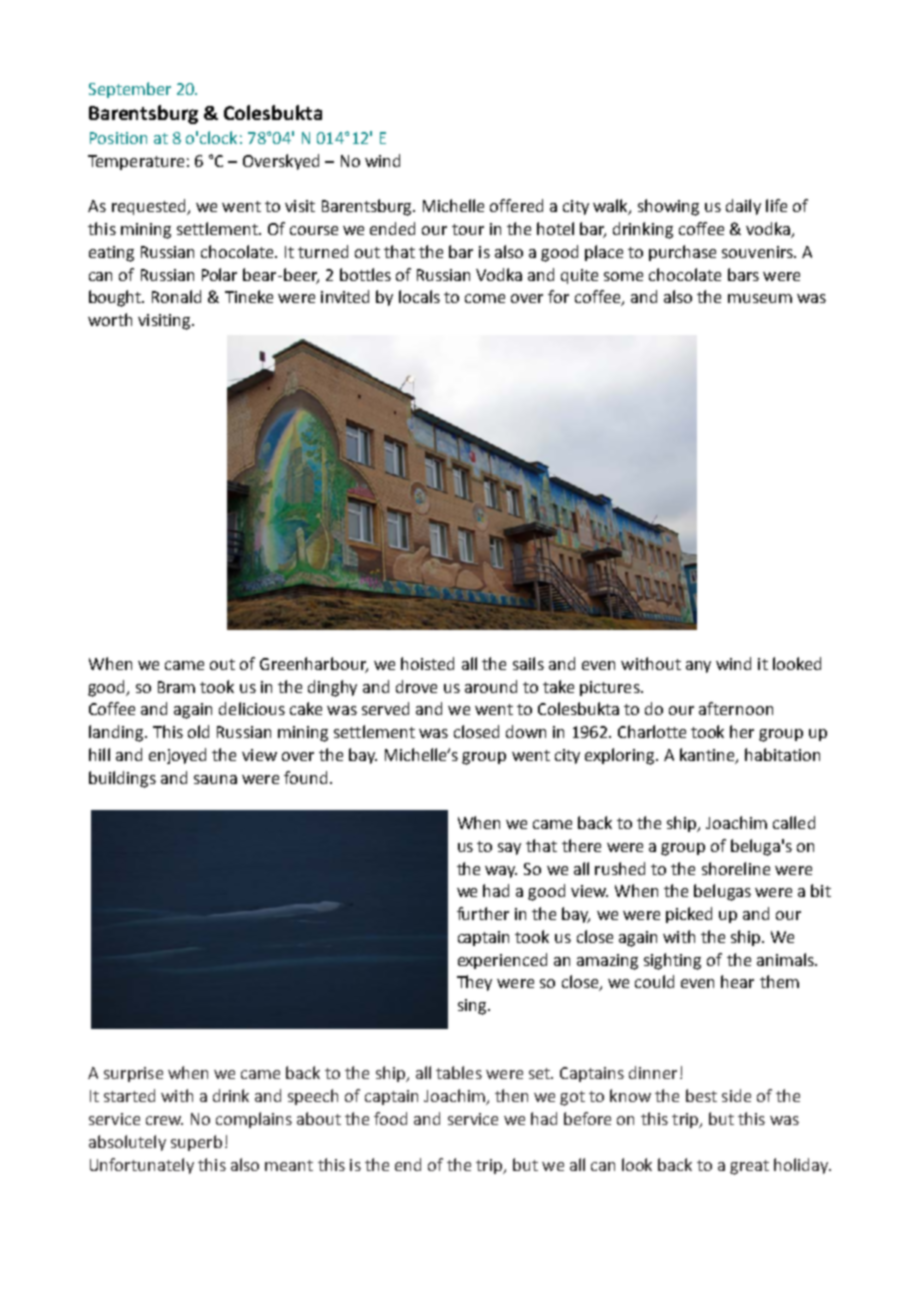 The height and width of the screenshot is (1308, 924). What do you see at coordinates (485, 298) in the screenshot?
I see `come` at bounding box center [485, 298].
